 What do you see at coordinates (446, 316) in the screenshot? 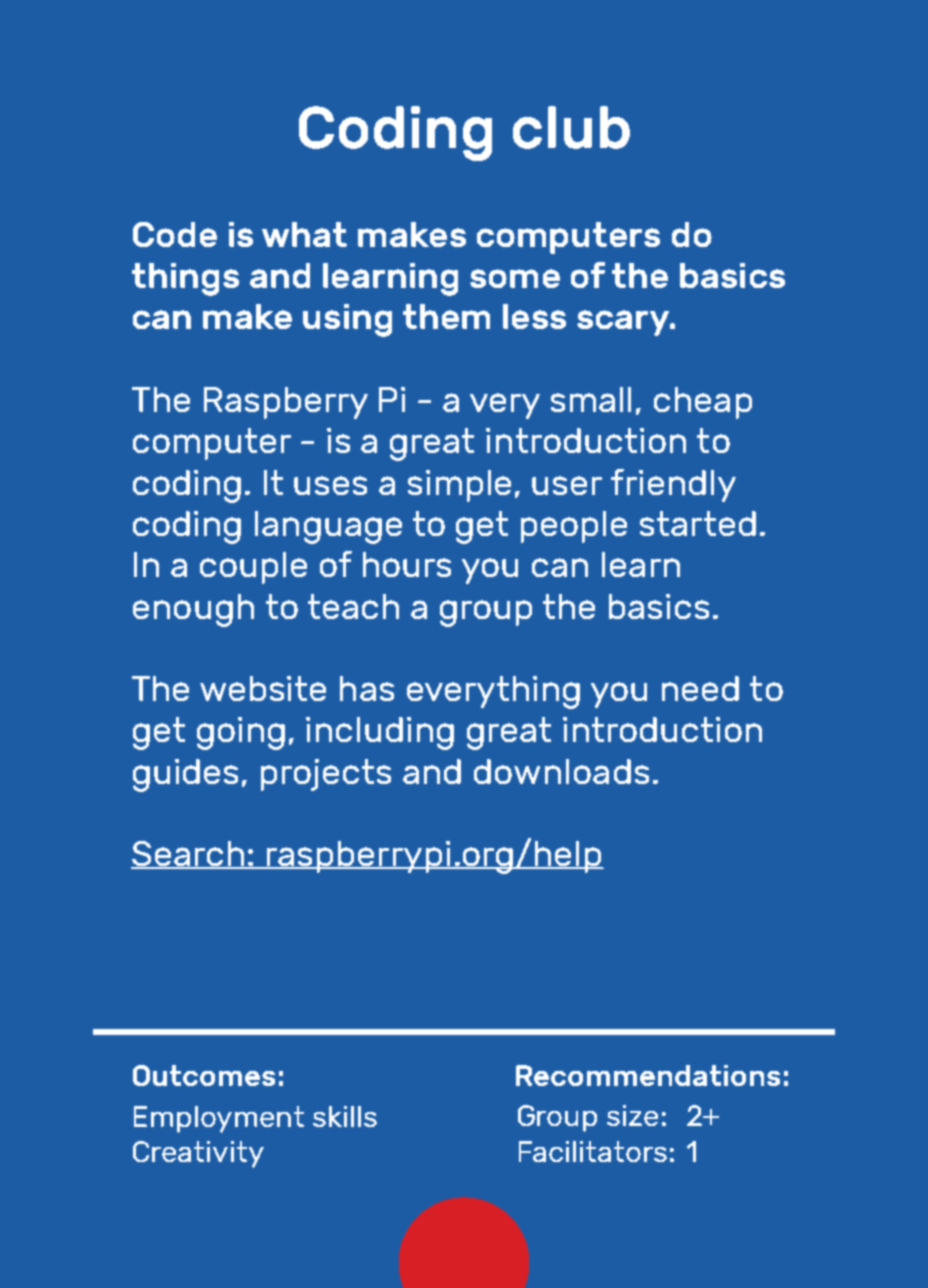
I see `them` at bounding box center [446, 316].
